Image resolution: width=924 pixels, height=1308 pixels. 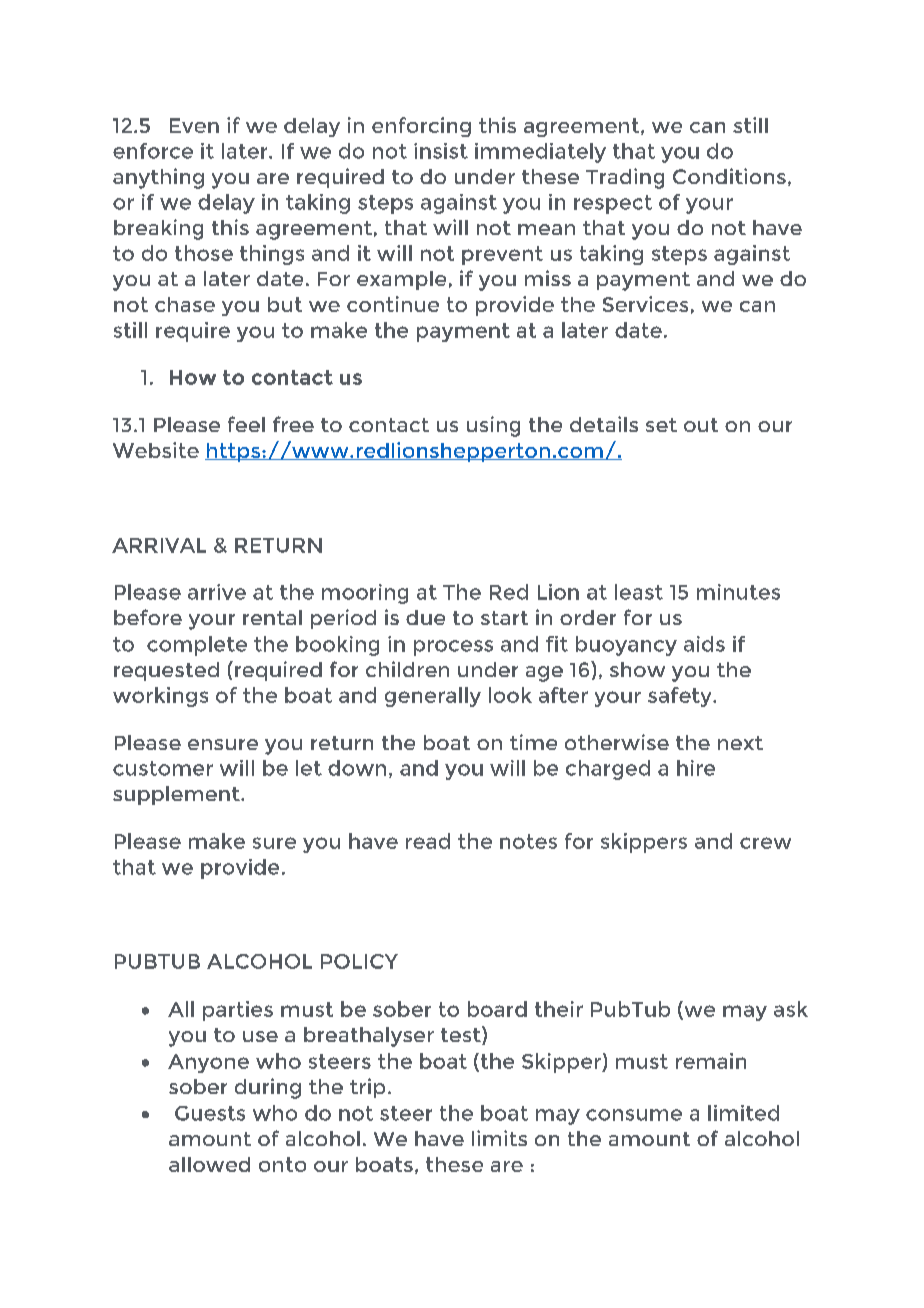 What do you see at coordinates (158, 178) in the screenshot?
I see `anything` at bounding box center [158, 178].
